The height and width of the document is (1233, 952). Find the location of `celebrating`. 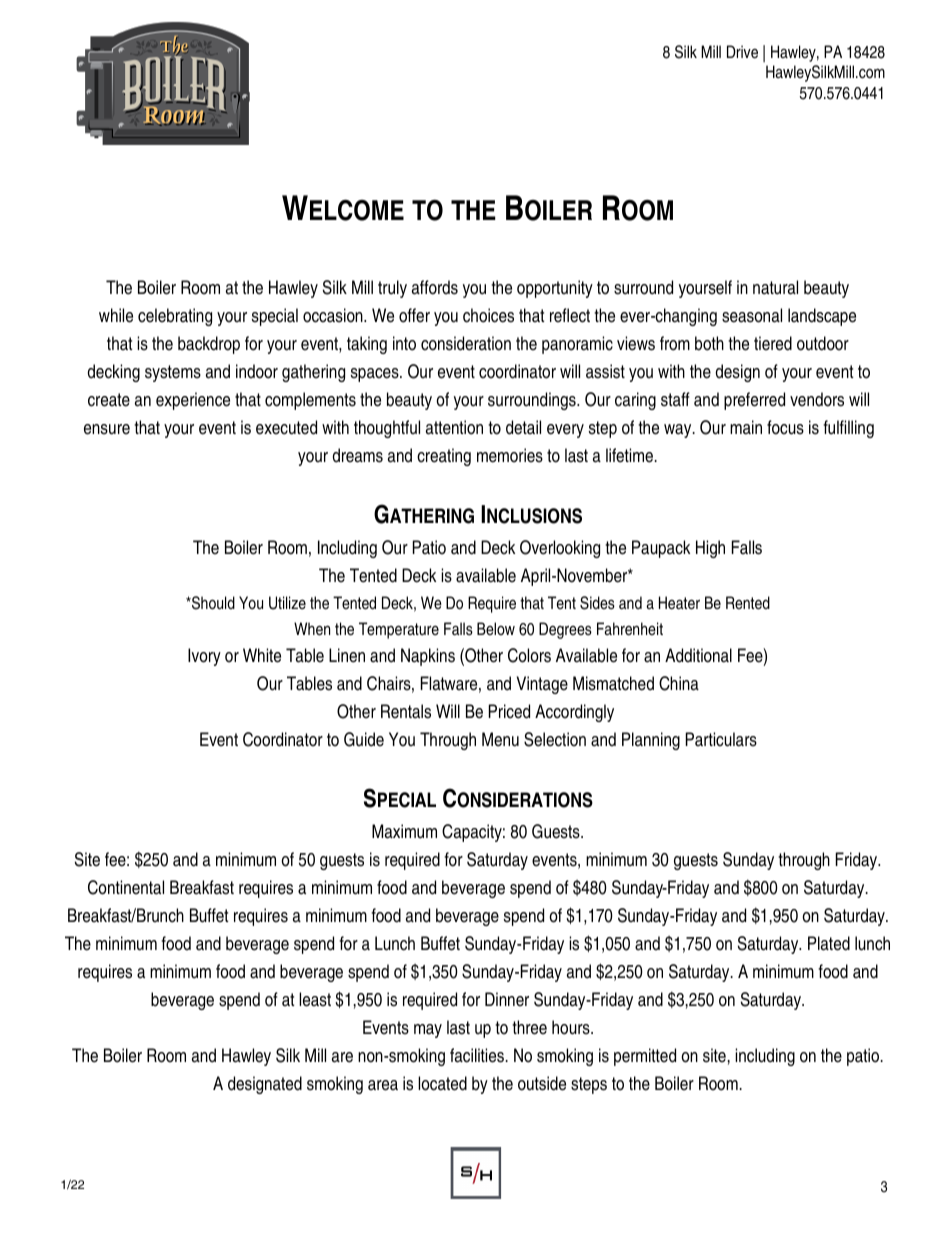

celebrating is located at coordinates (175, 317).
